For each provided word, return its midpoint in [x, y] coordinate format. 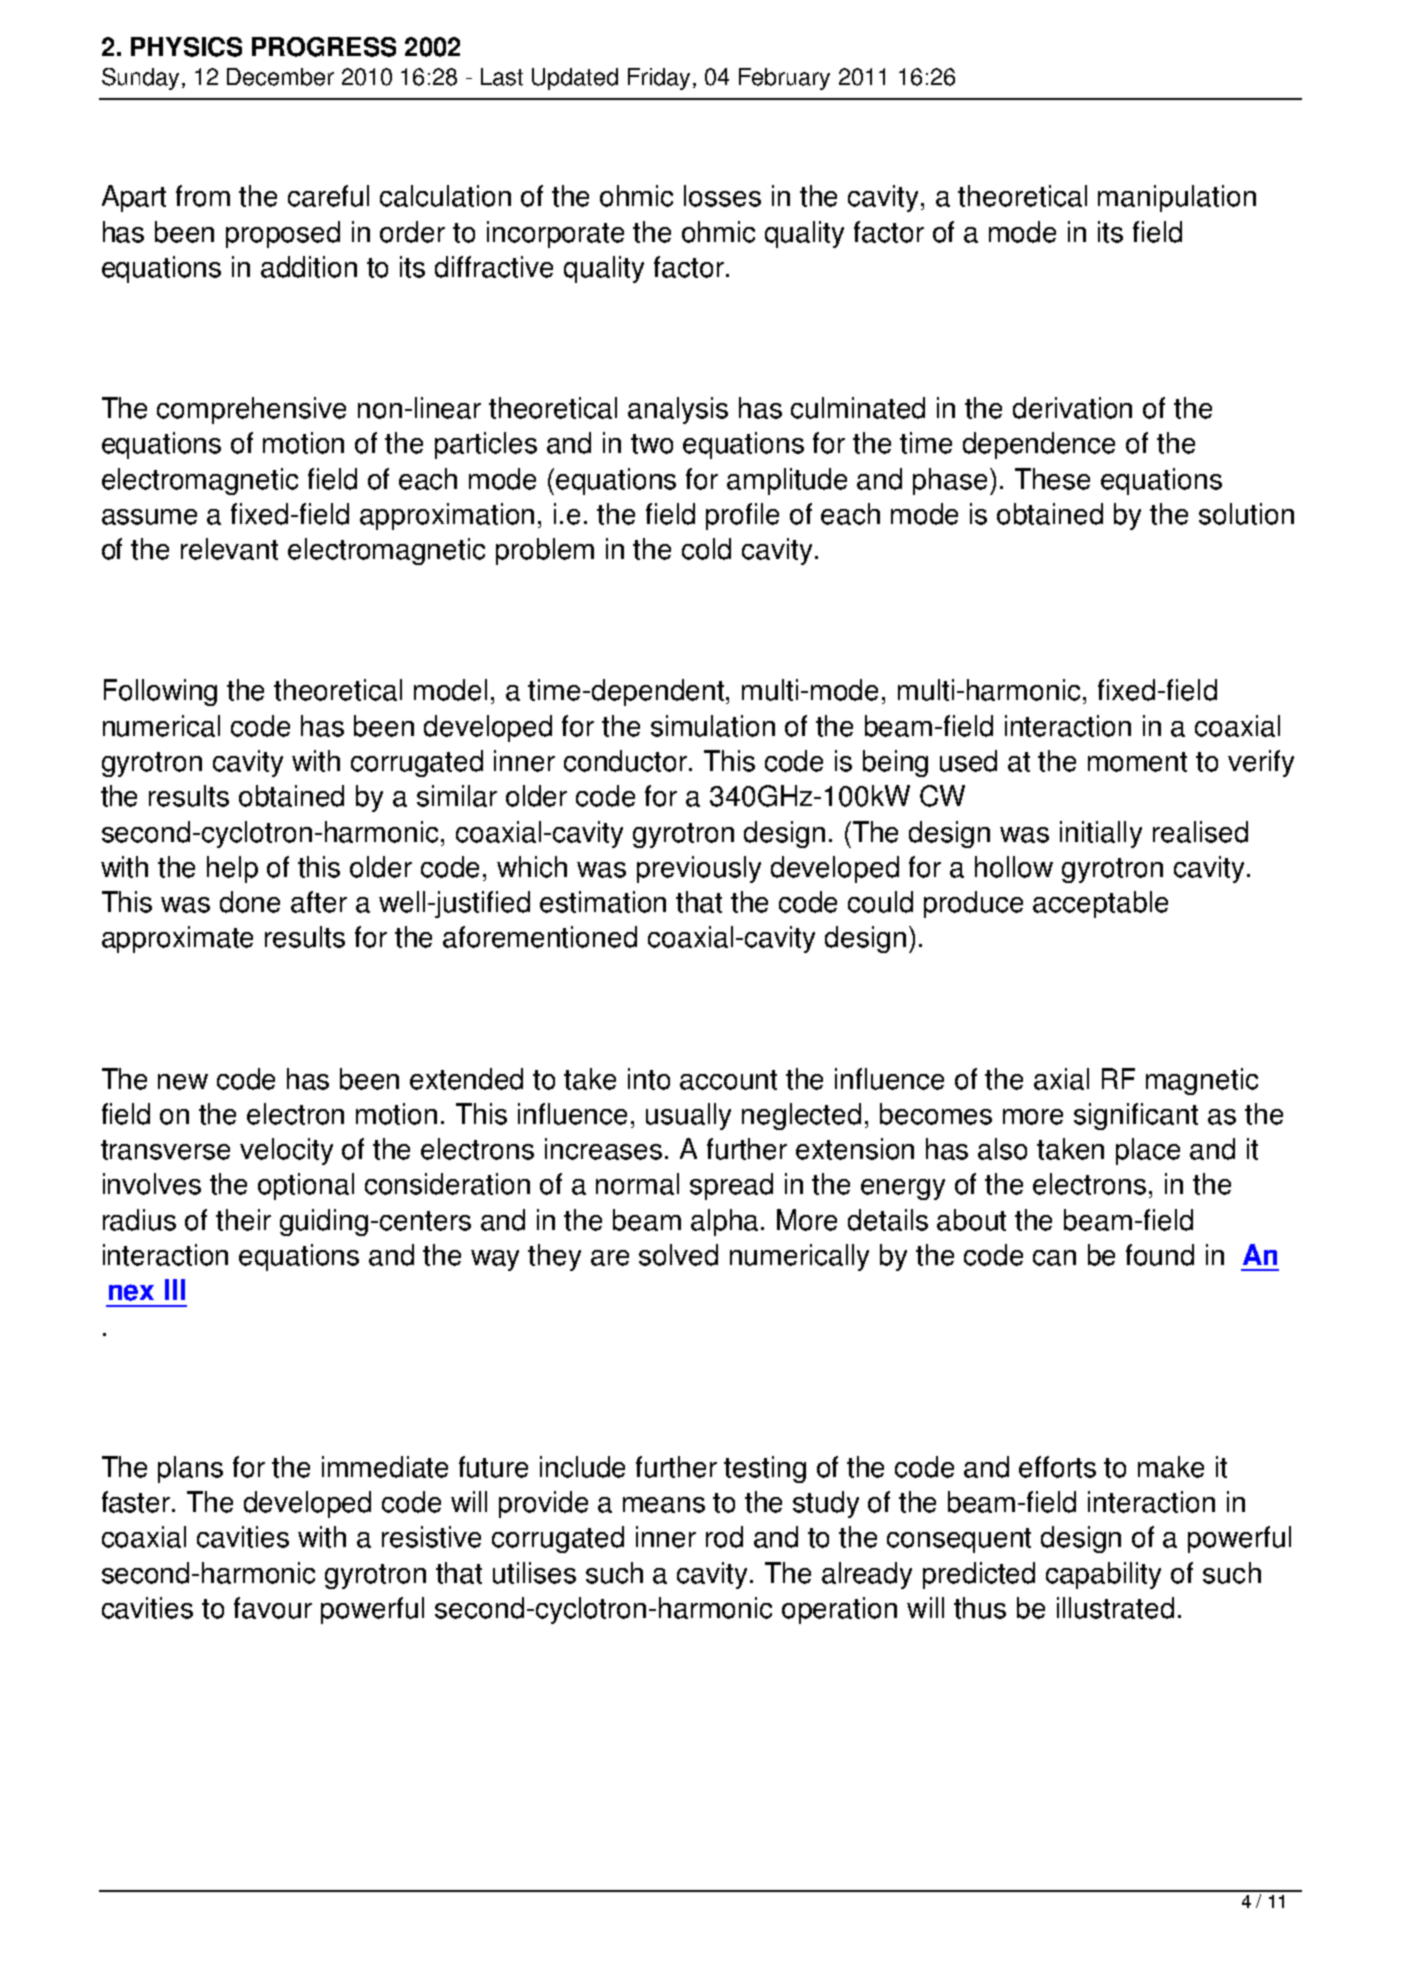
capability [1103, 1575]
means [664, 1505]
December [280, 77]
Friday [661, 79]
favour [273, 1608]
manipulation [1177, 198]
